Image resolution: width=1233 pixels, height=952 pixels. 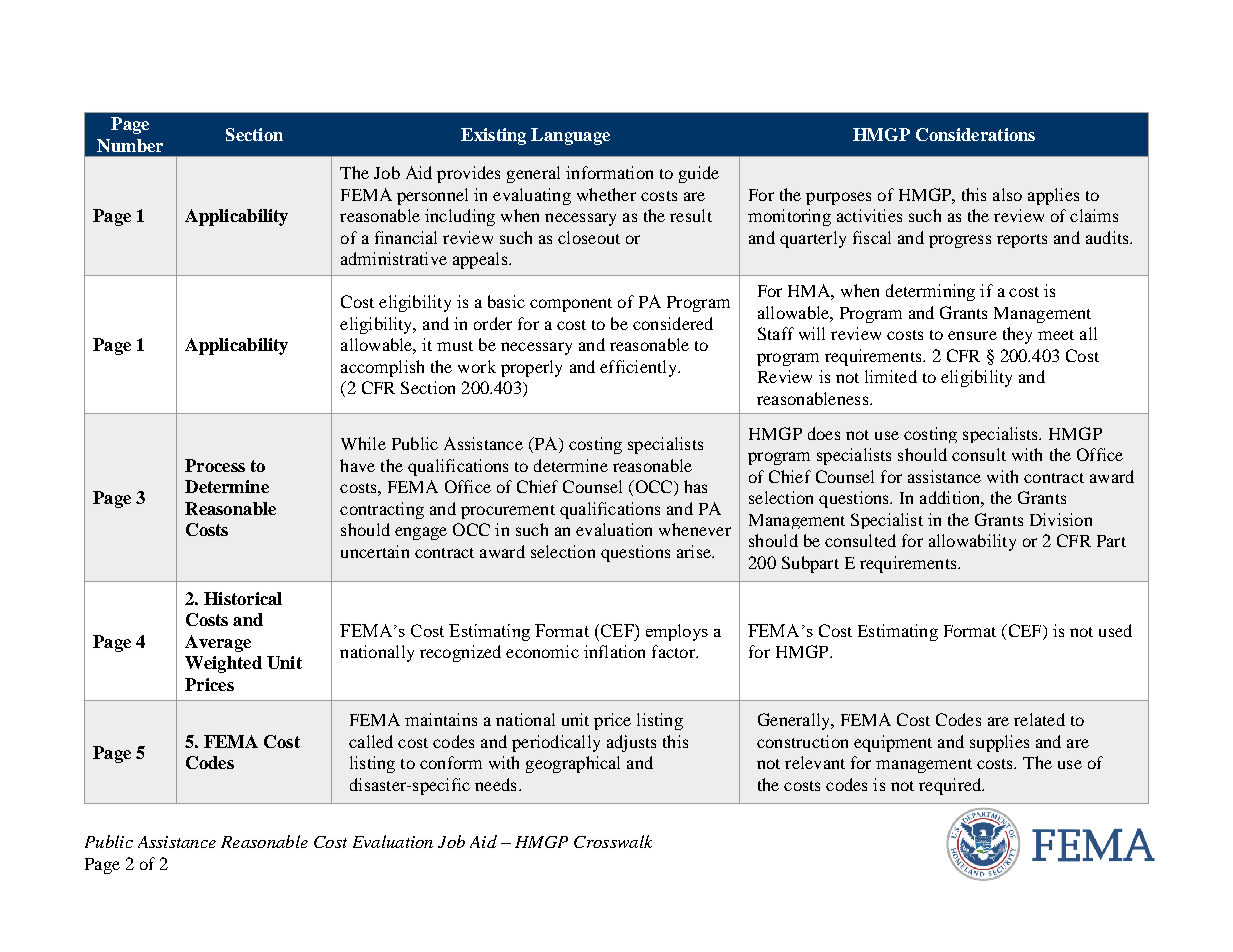 I want to click on Number, so click(x=130, y=145).
